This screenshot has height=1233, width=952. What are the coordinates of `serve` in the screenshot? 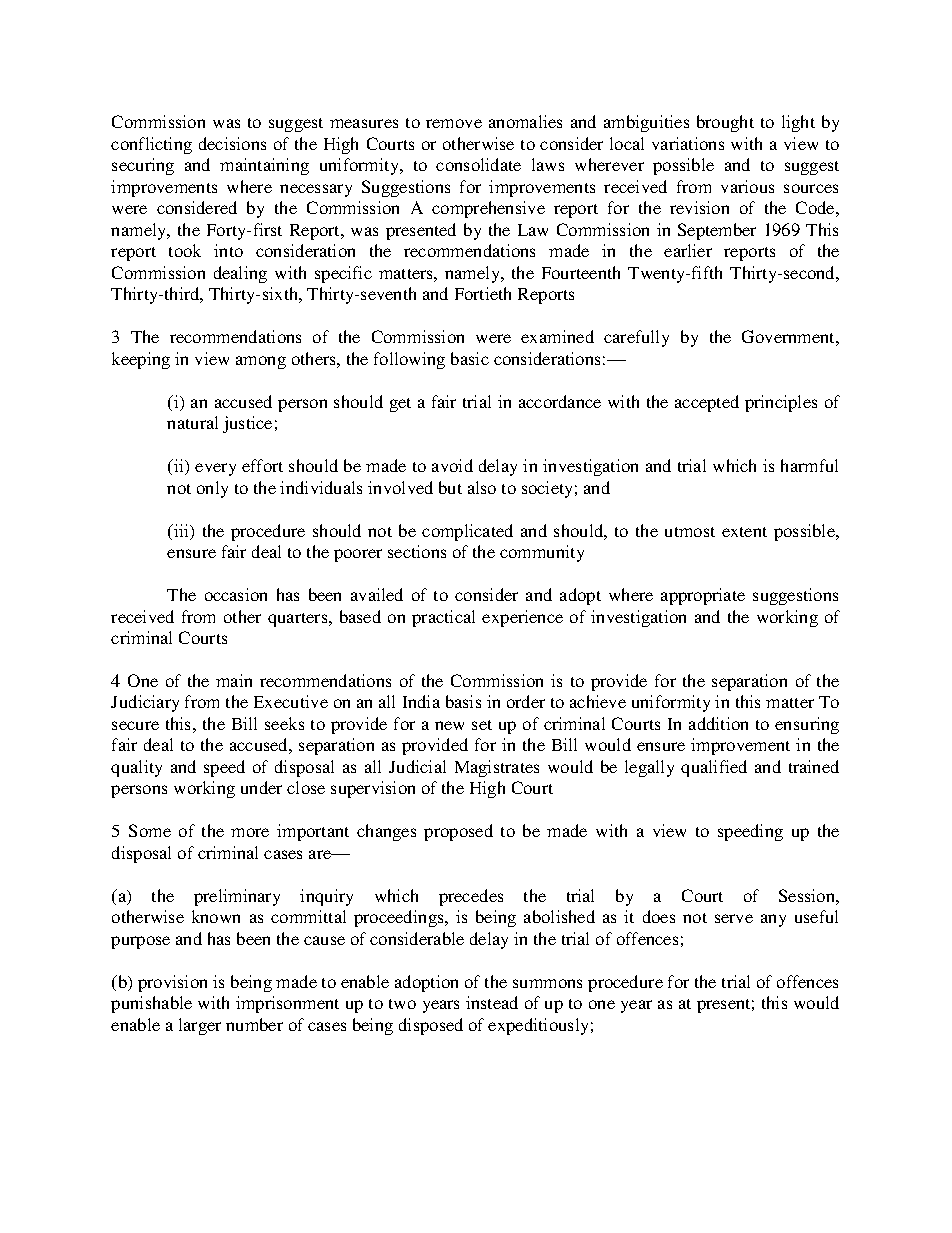 It's located at (734, 918).
